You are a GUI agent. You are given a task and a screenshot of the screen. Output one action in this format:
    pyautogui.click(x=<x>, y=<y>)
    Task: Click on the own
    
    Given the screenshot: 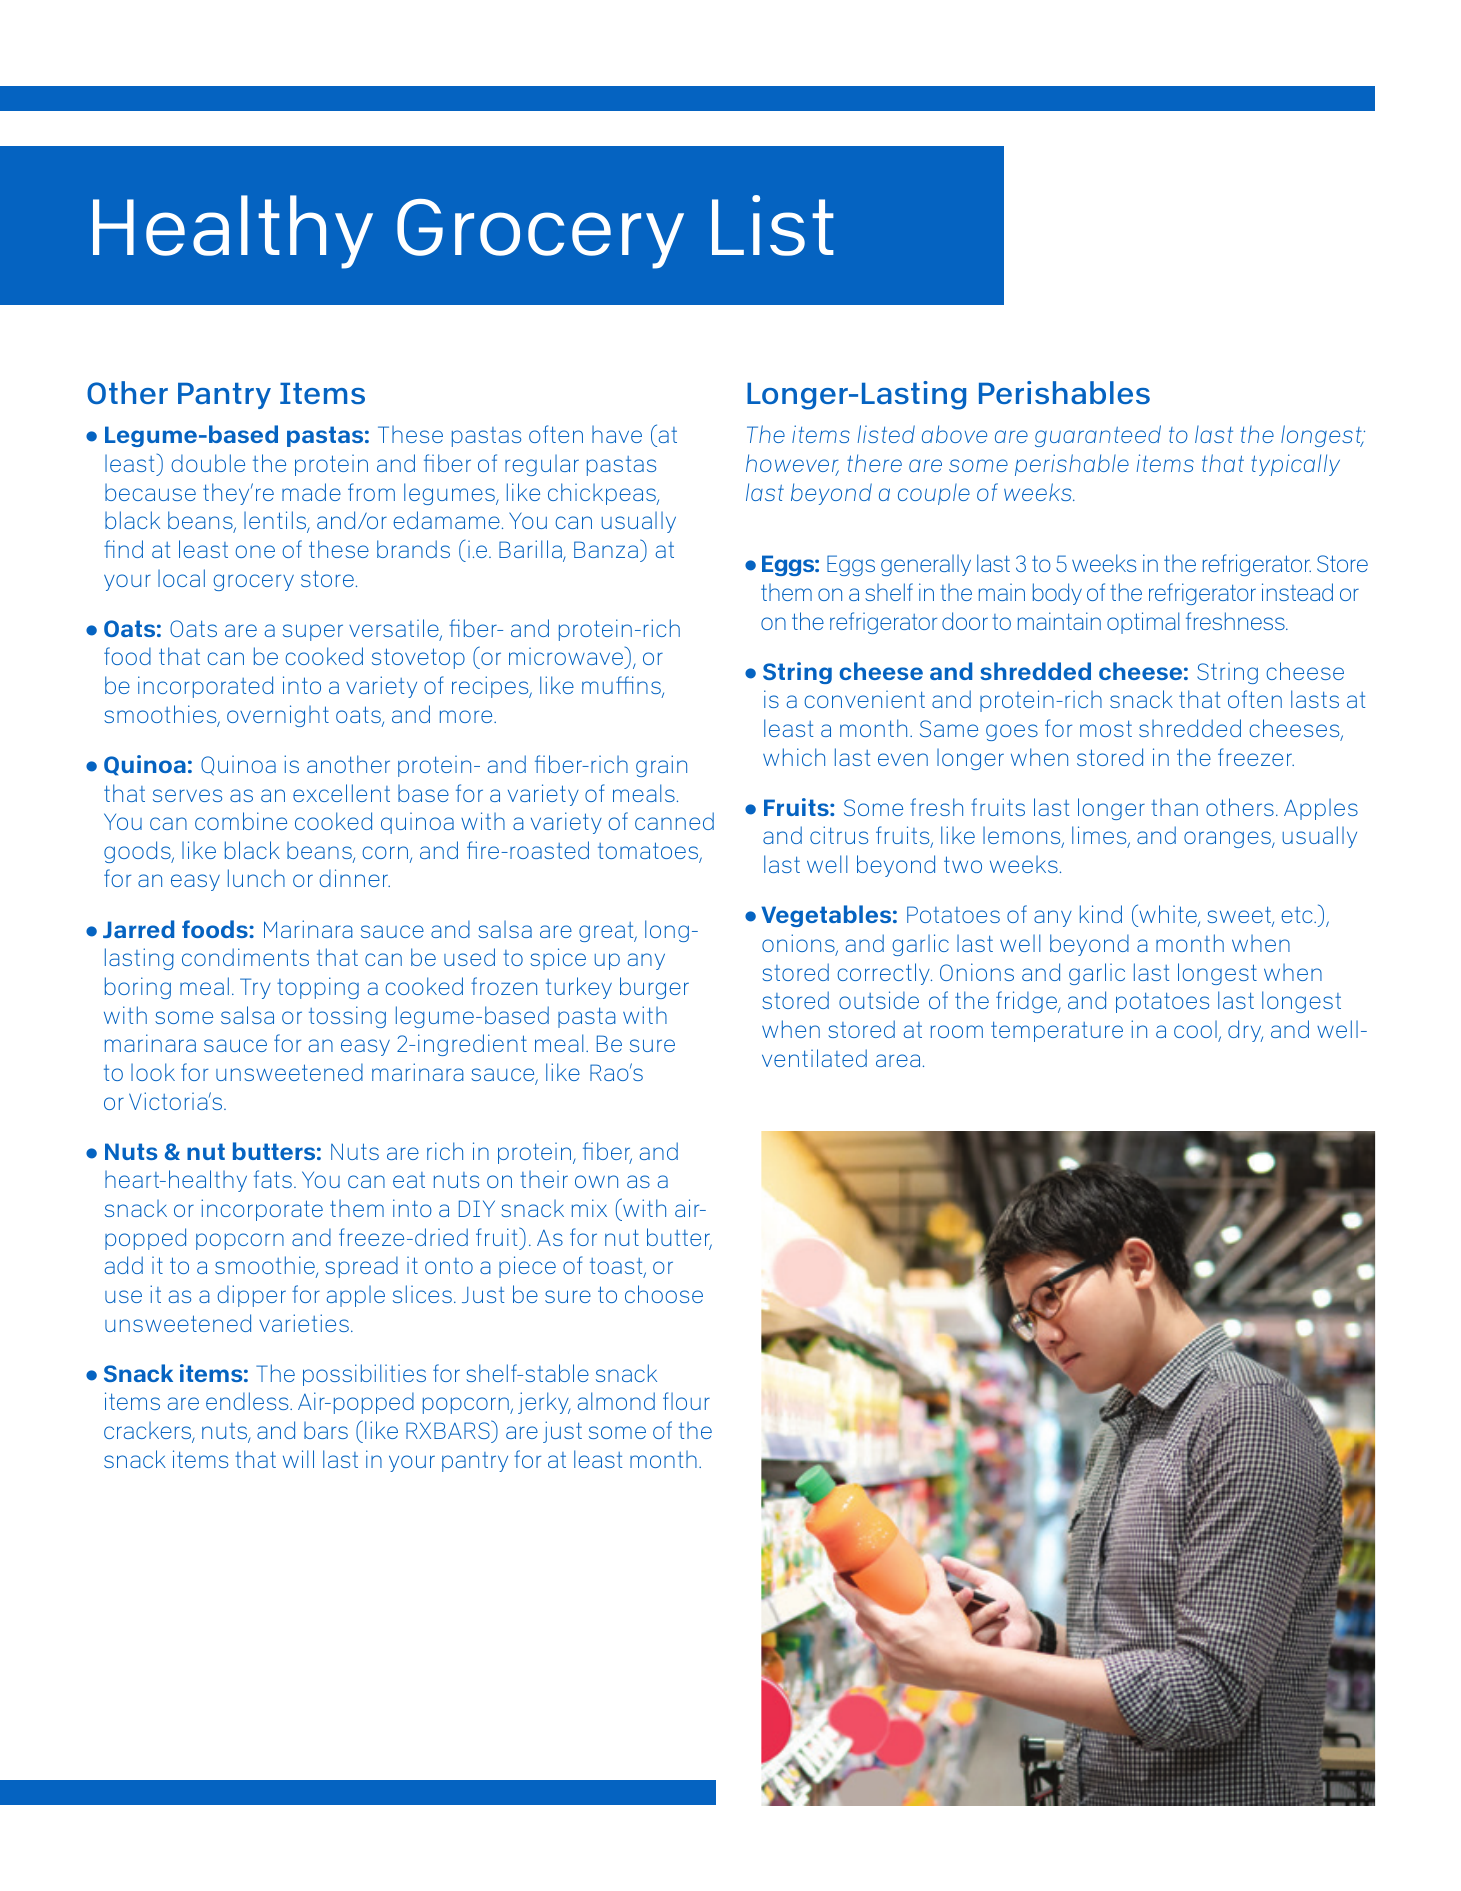 What is the action you would take?
    pyautogui.click(x=596, y=1181)
